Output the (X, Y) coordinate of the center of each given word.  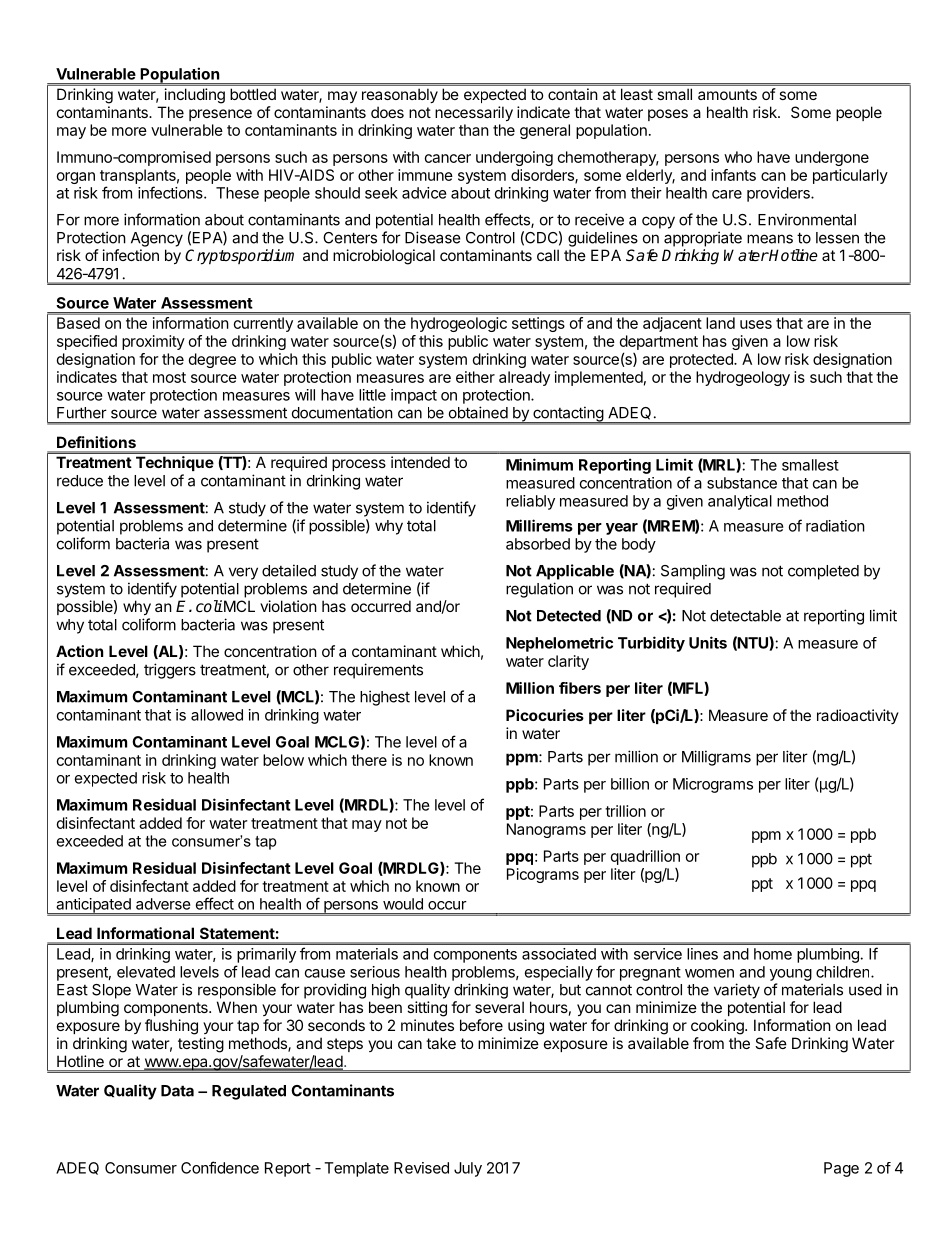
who (738, 157)
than (474, 130)
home (773, 954)
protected (702, 360)
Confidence (220, 1167)
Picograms (543, 875)
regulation (539, 590)
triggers (170, 671)
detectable (745, 616)
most (169, 377)
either (475, 377)
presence (220, 115)
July (468, 1169)
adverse (163, 904)
